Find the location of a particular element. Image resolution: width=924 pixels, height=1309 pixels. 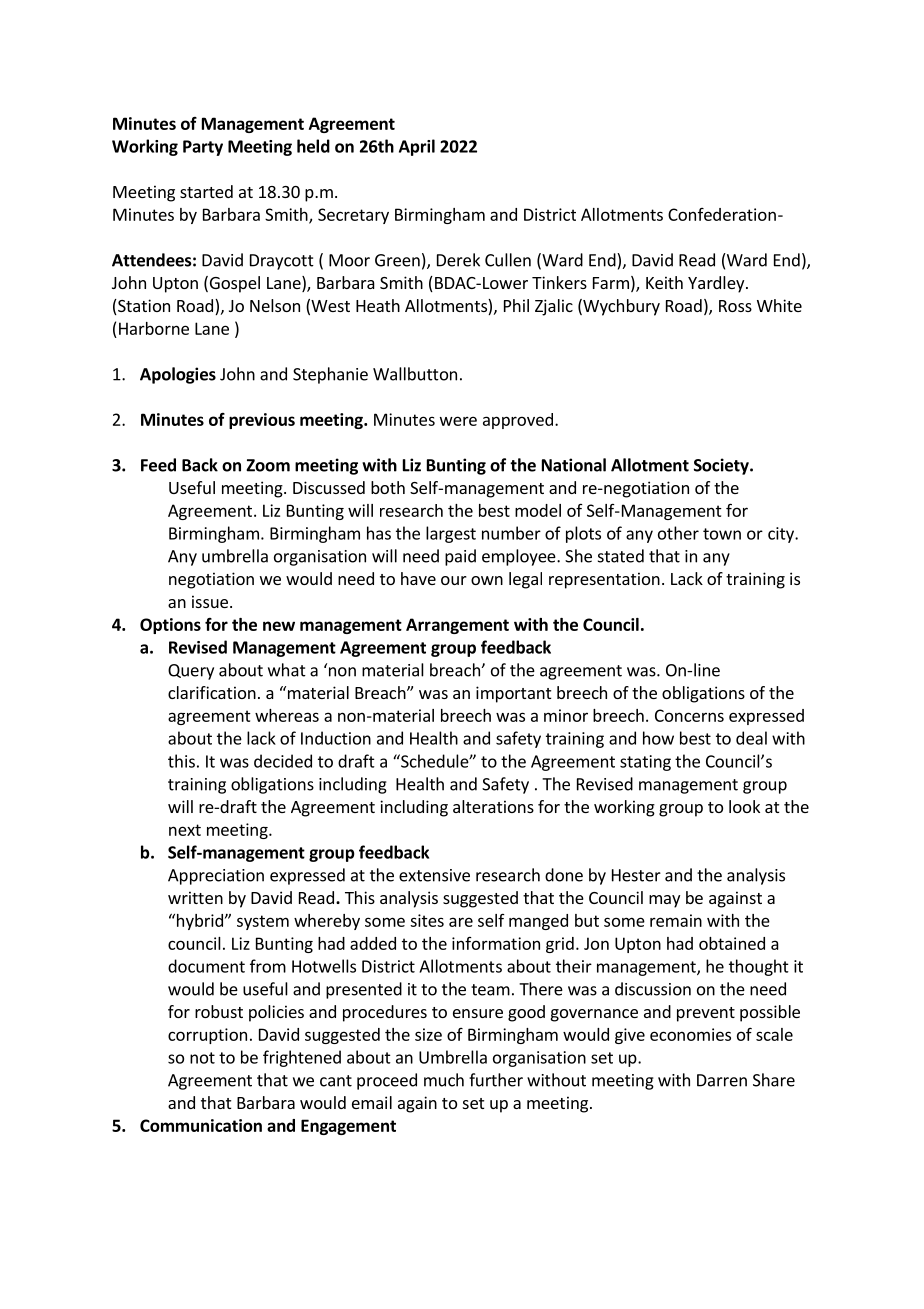

alterations is located at coordinates (493, 806).
